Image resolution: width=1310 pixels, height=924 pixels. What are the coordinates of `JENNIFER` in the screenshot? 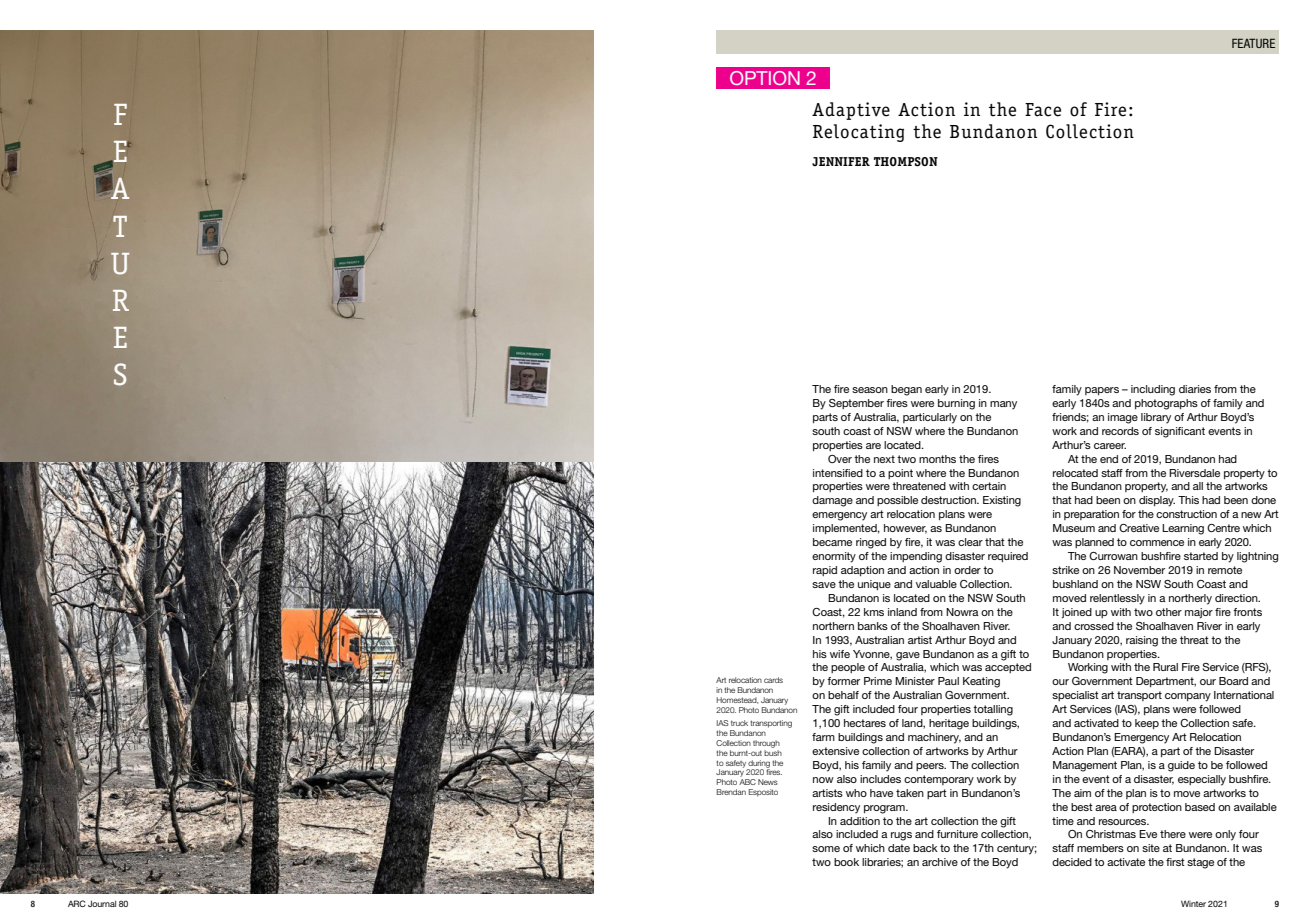 It's located at (841, 161).
